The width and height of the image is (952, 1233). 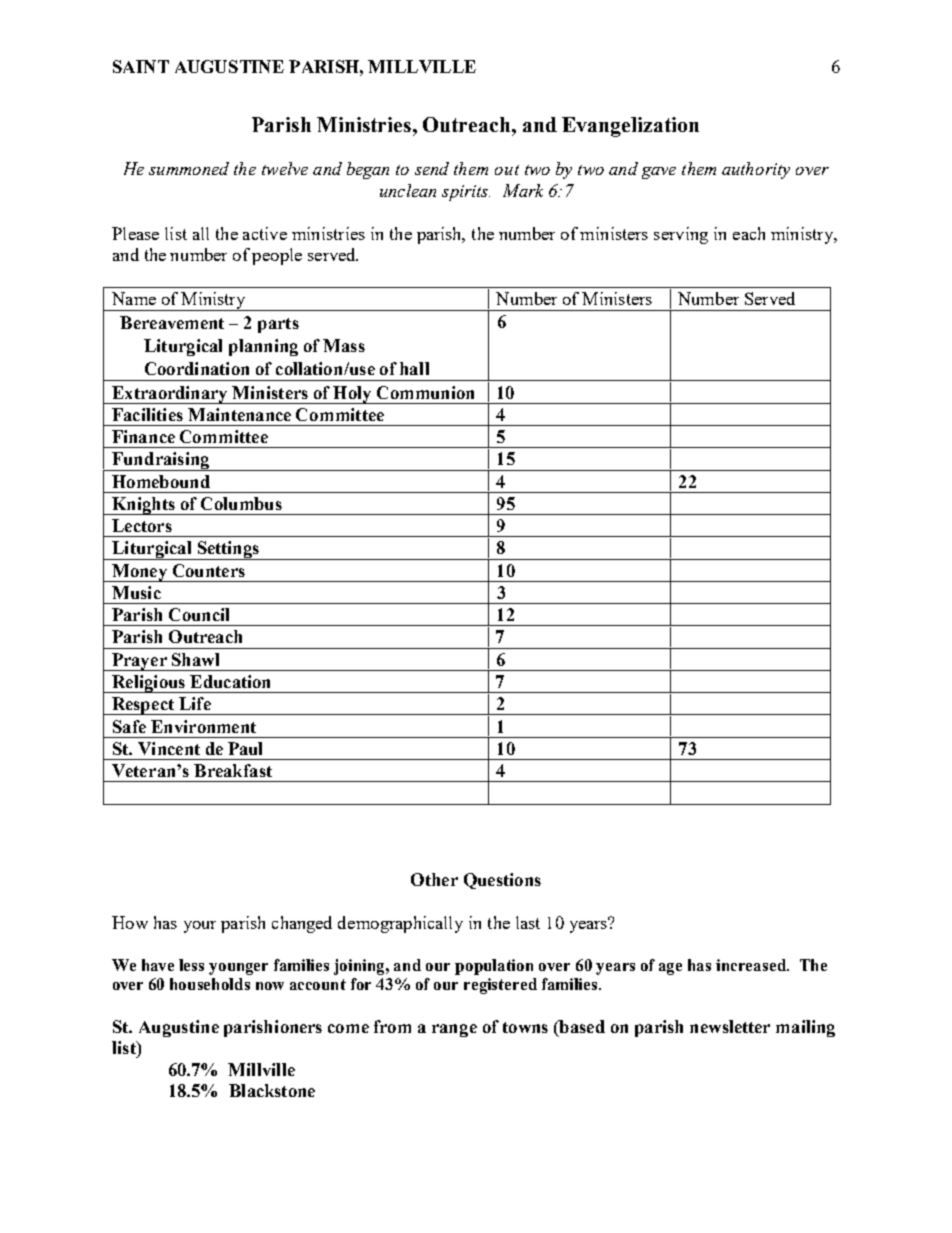 I want to click on SAINT, so click(x=141, y=66).
